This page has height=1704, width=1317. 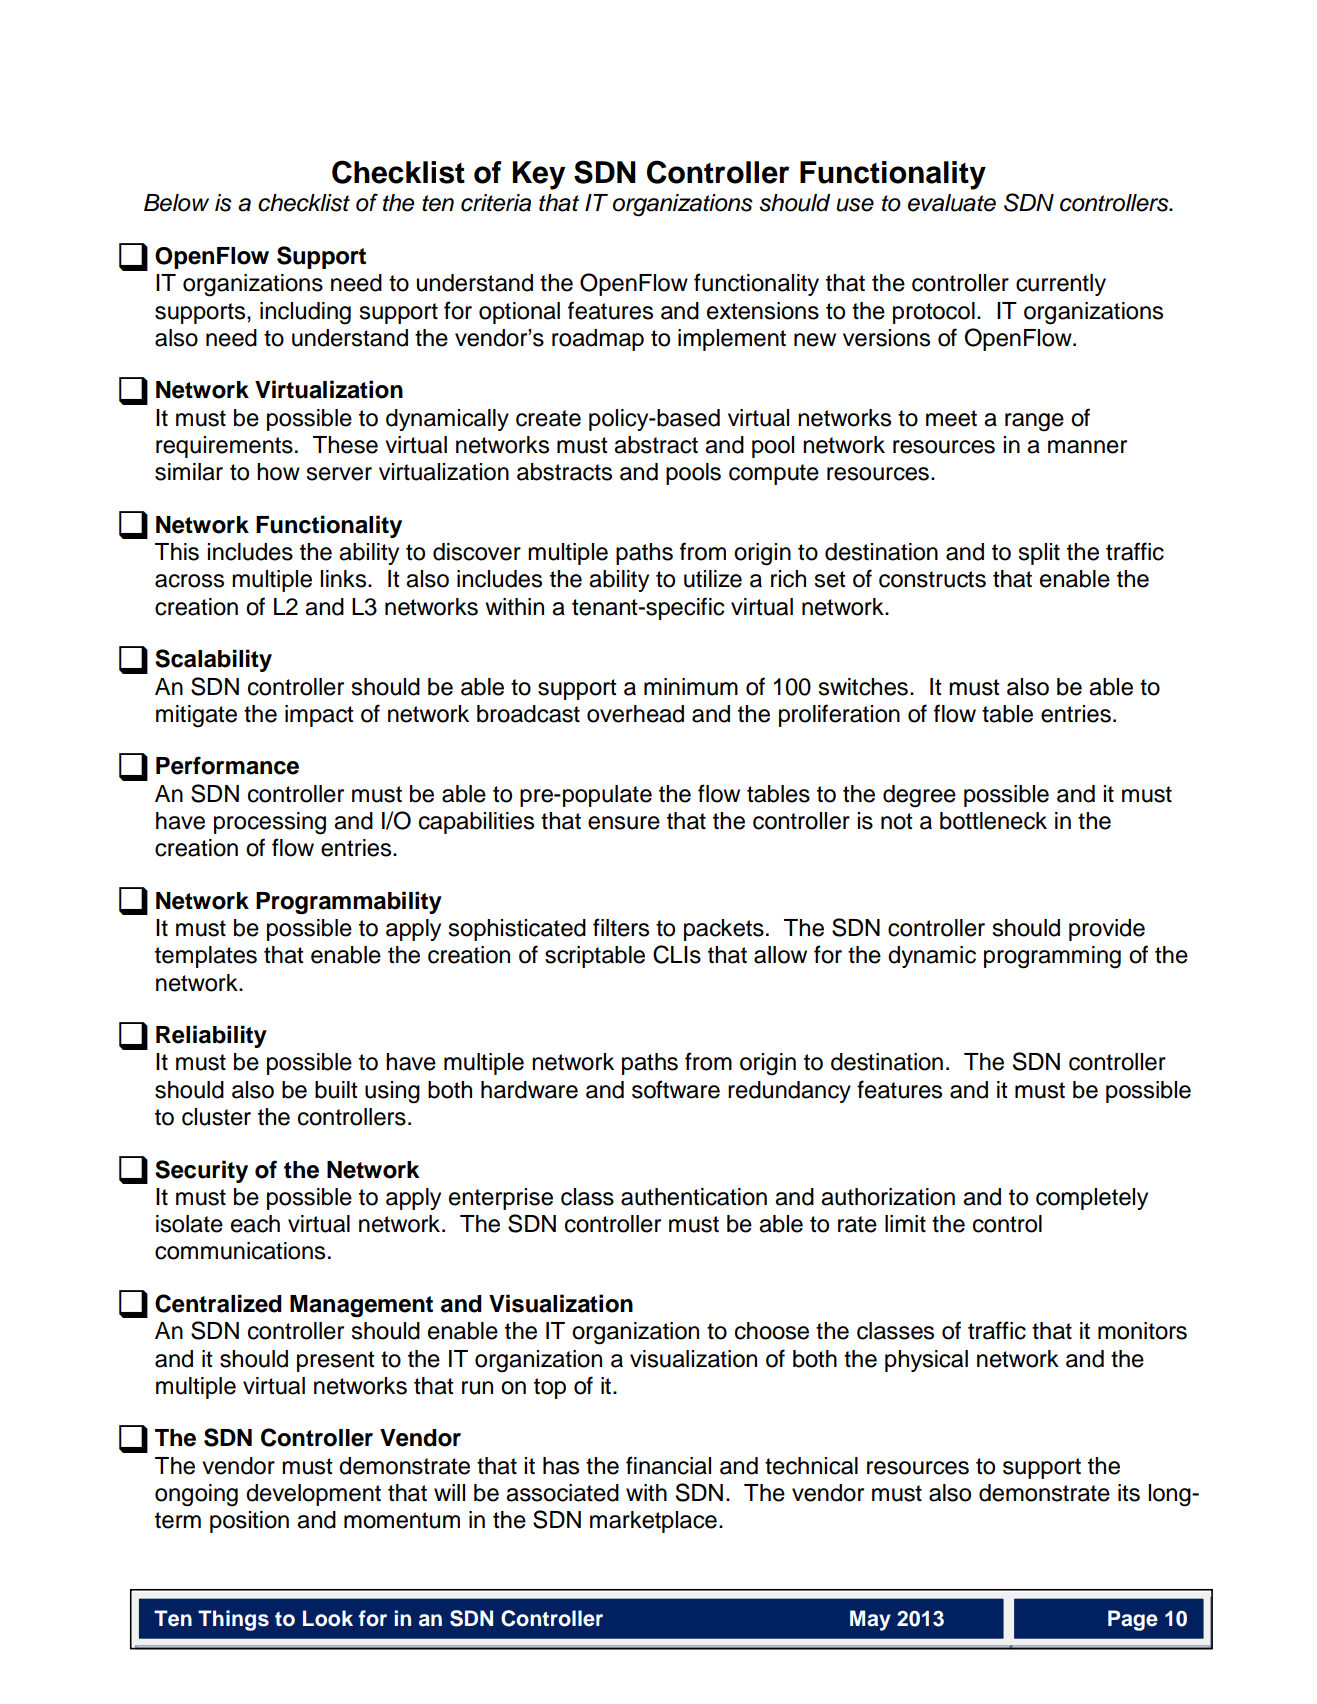 What do you see at coordinates (1052, 957) in the page?
I see `programming` at bounding box center [1052, 957].
